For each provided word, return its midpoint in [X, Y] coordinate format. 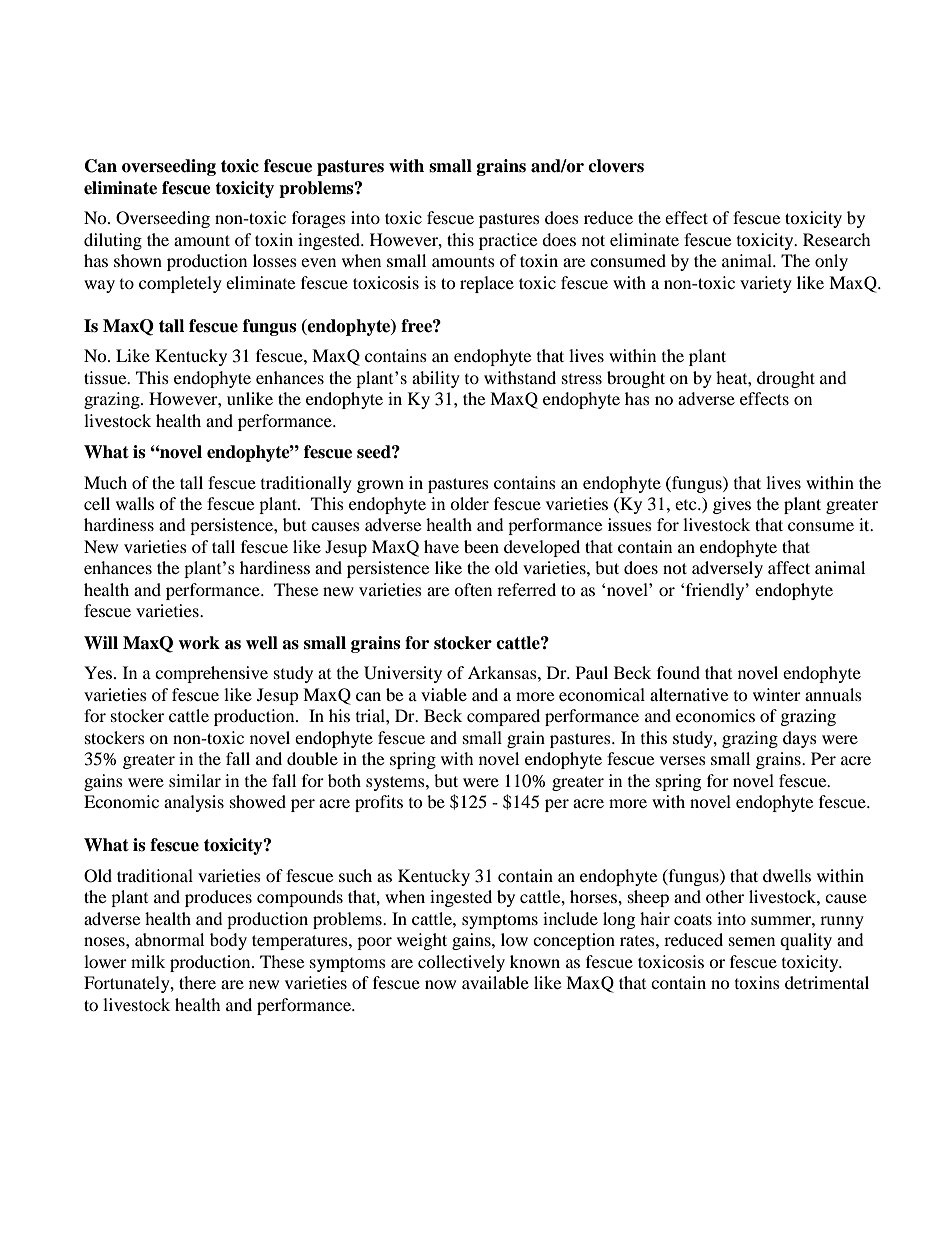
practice [508, 241]
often [473, 589]
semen [752, 941]
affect [789, 567]
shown [138, 260]
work [199, 643]
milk [148, 961]
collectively [461, 963]
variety [766, 284]
